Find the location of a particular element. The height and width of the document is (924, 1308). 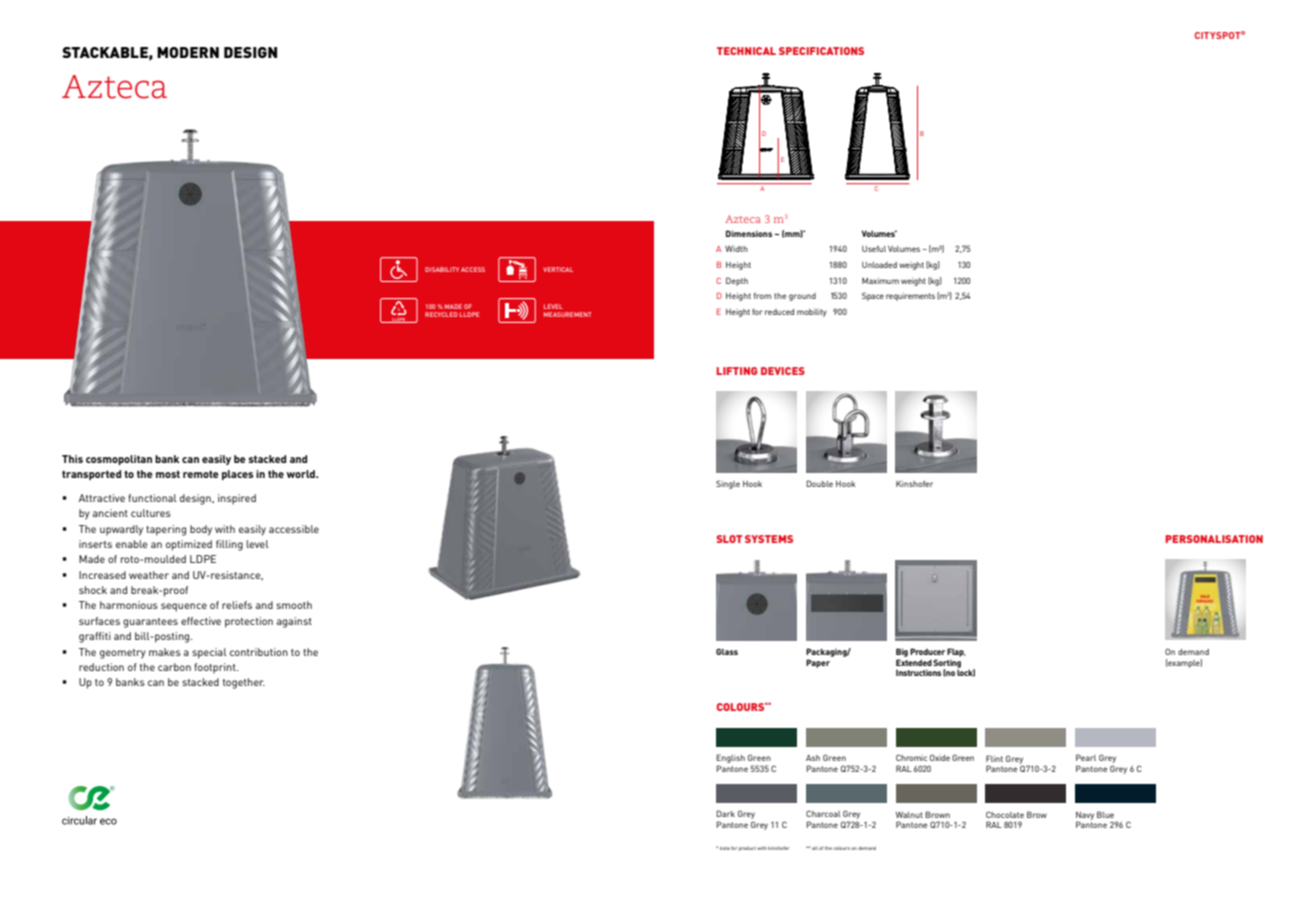

Navy is located at coordinates (1085, 817).
